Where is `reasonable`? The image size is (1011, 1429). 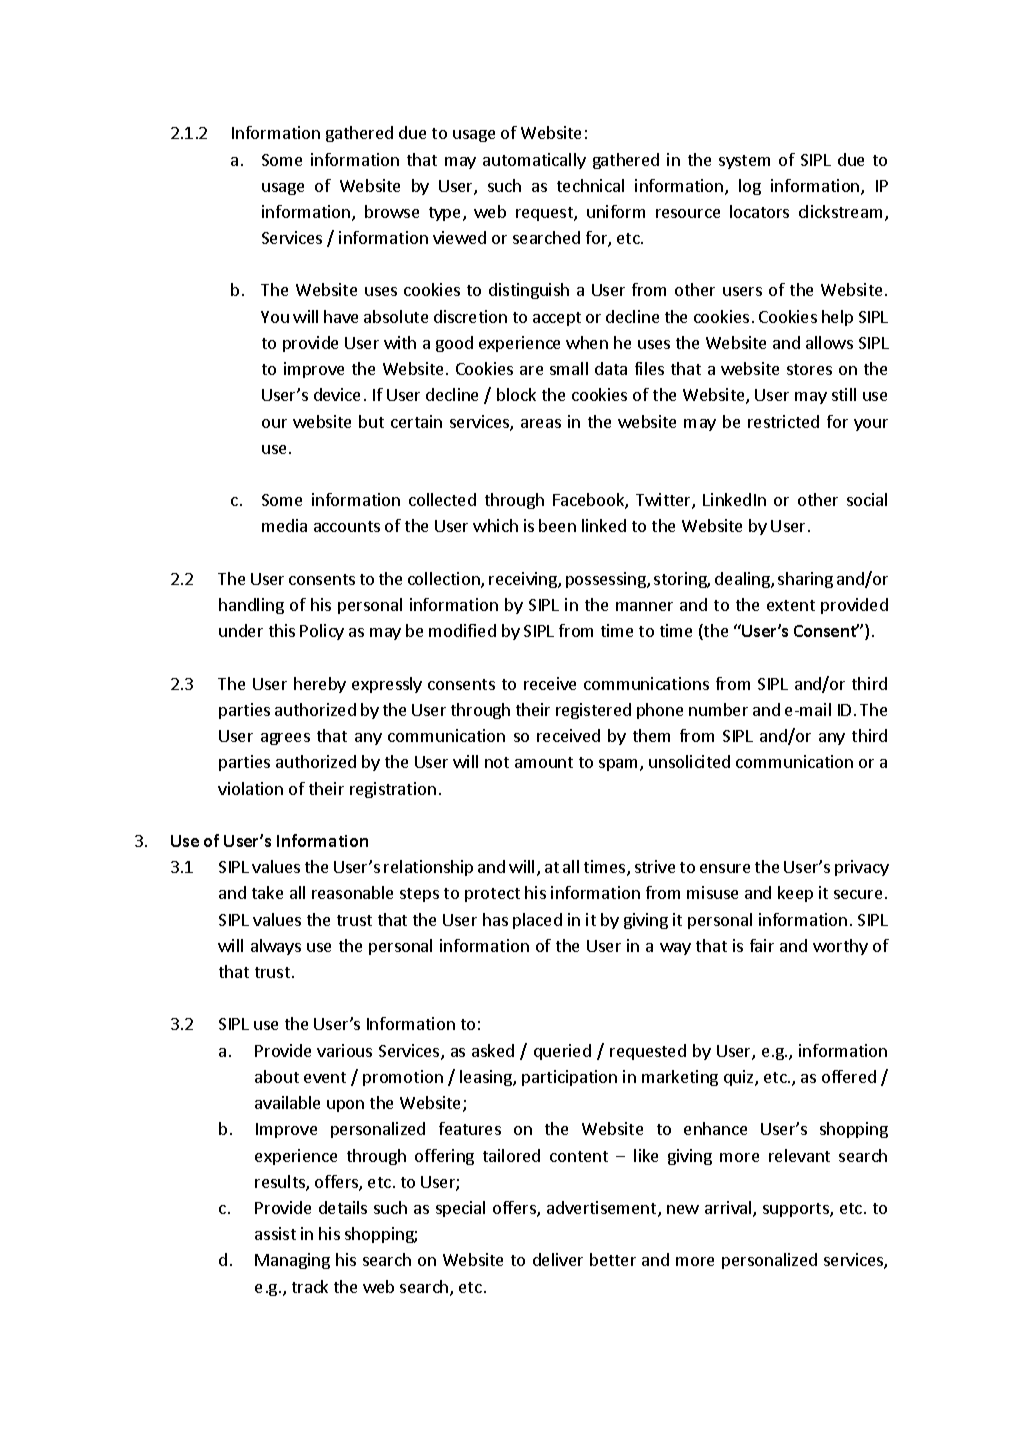
reasonable is located at coordinates (352, 892).
